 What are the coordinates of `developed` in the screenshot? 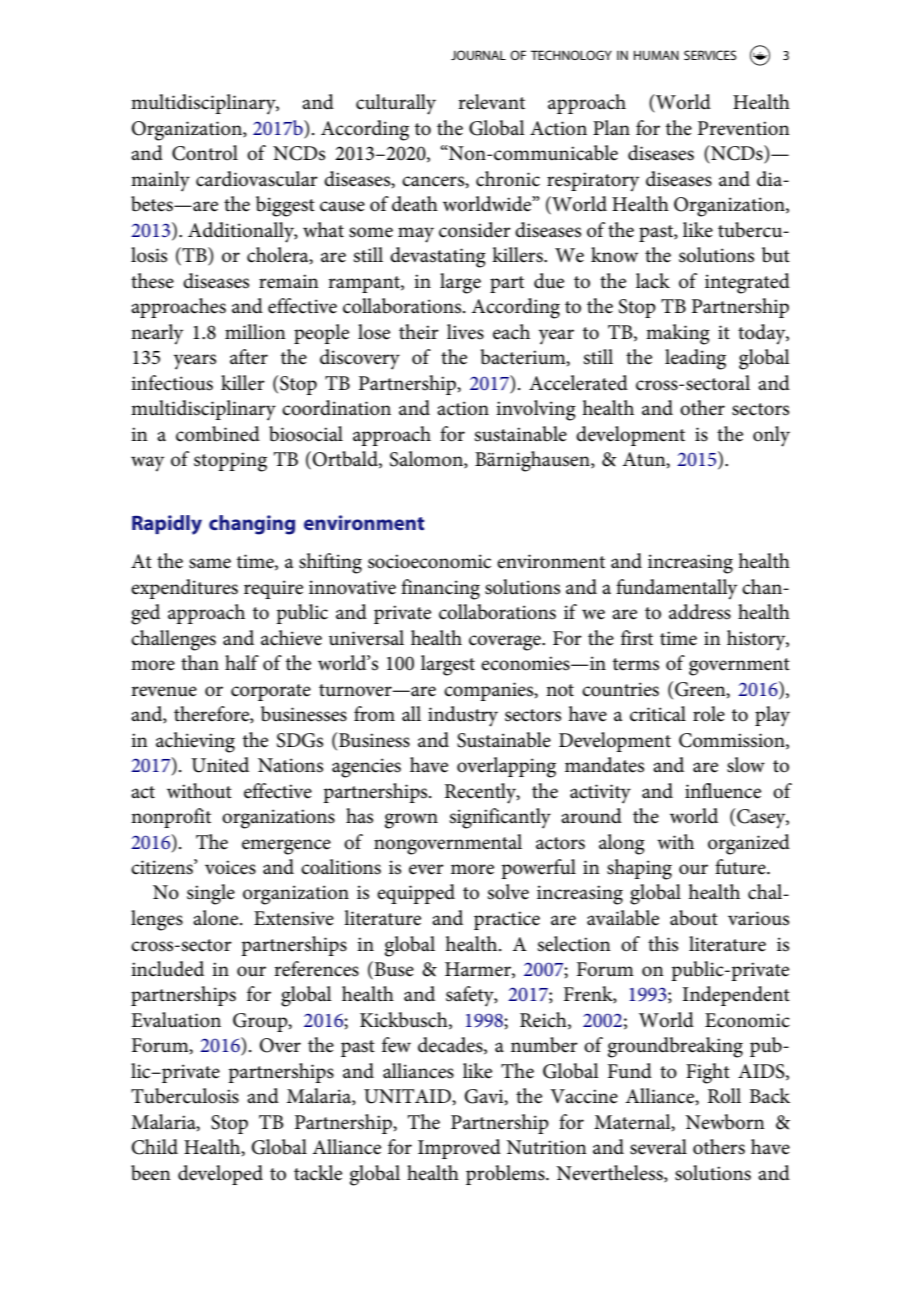 It's located at (220, 1175).
